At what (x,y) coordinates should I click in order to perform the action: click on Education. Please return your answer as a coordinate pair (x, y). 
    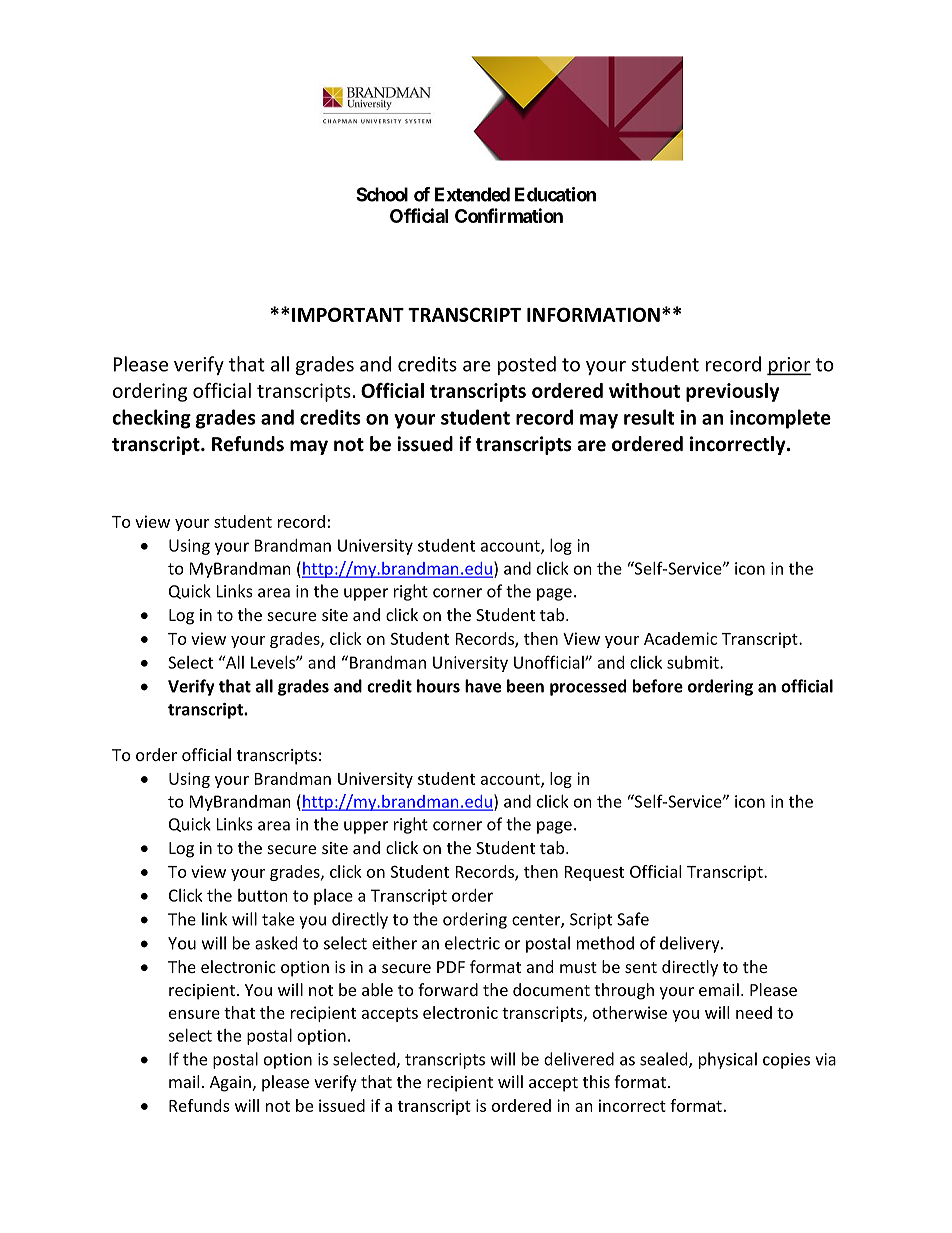
    Looking at the image, I should click on (555, 194).
